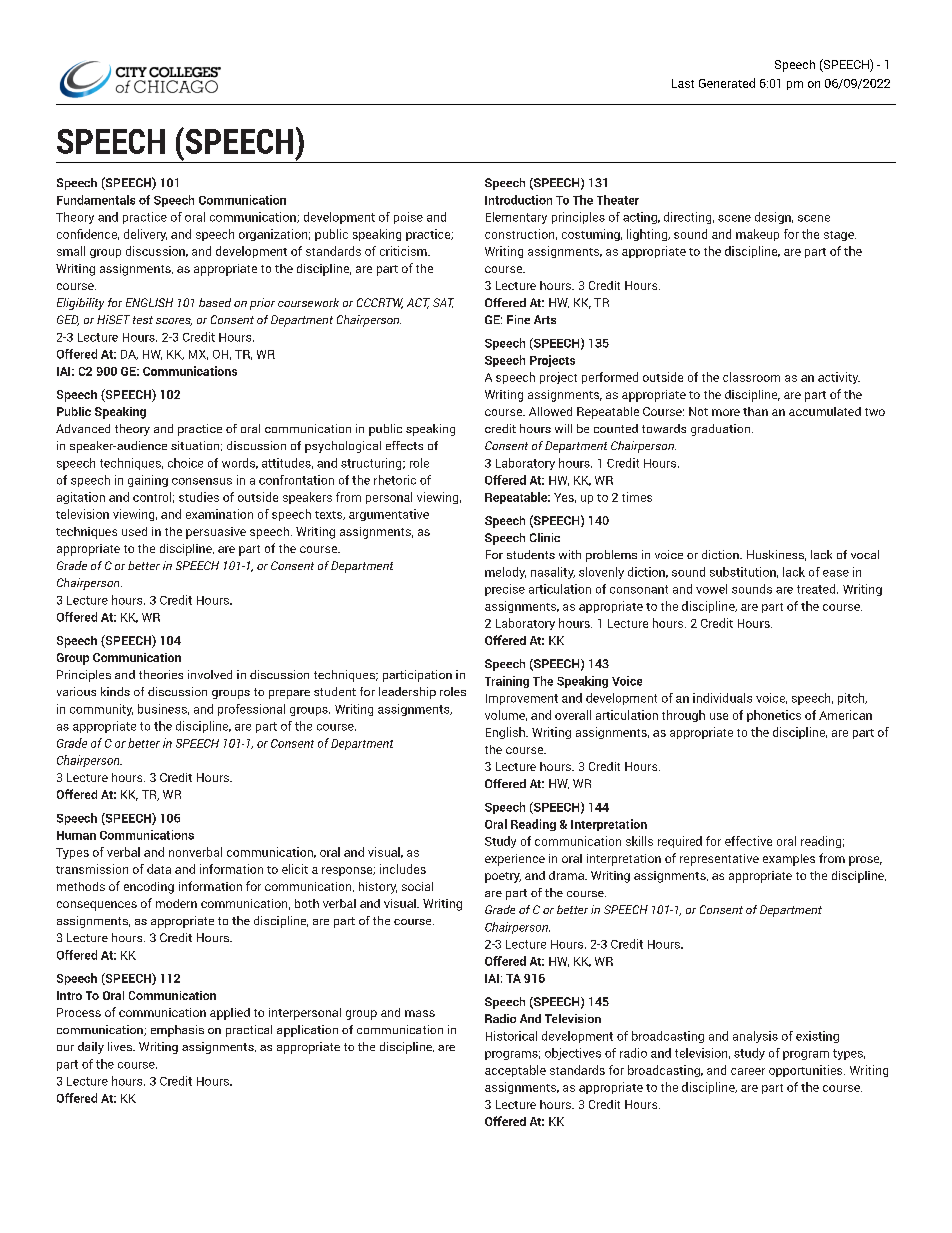 Image resolution: width=952 pixels, height=1233 pixels. Describe the element at coordinates (177, 1031) in the page. I see `emphasis` at that location.
